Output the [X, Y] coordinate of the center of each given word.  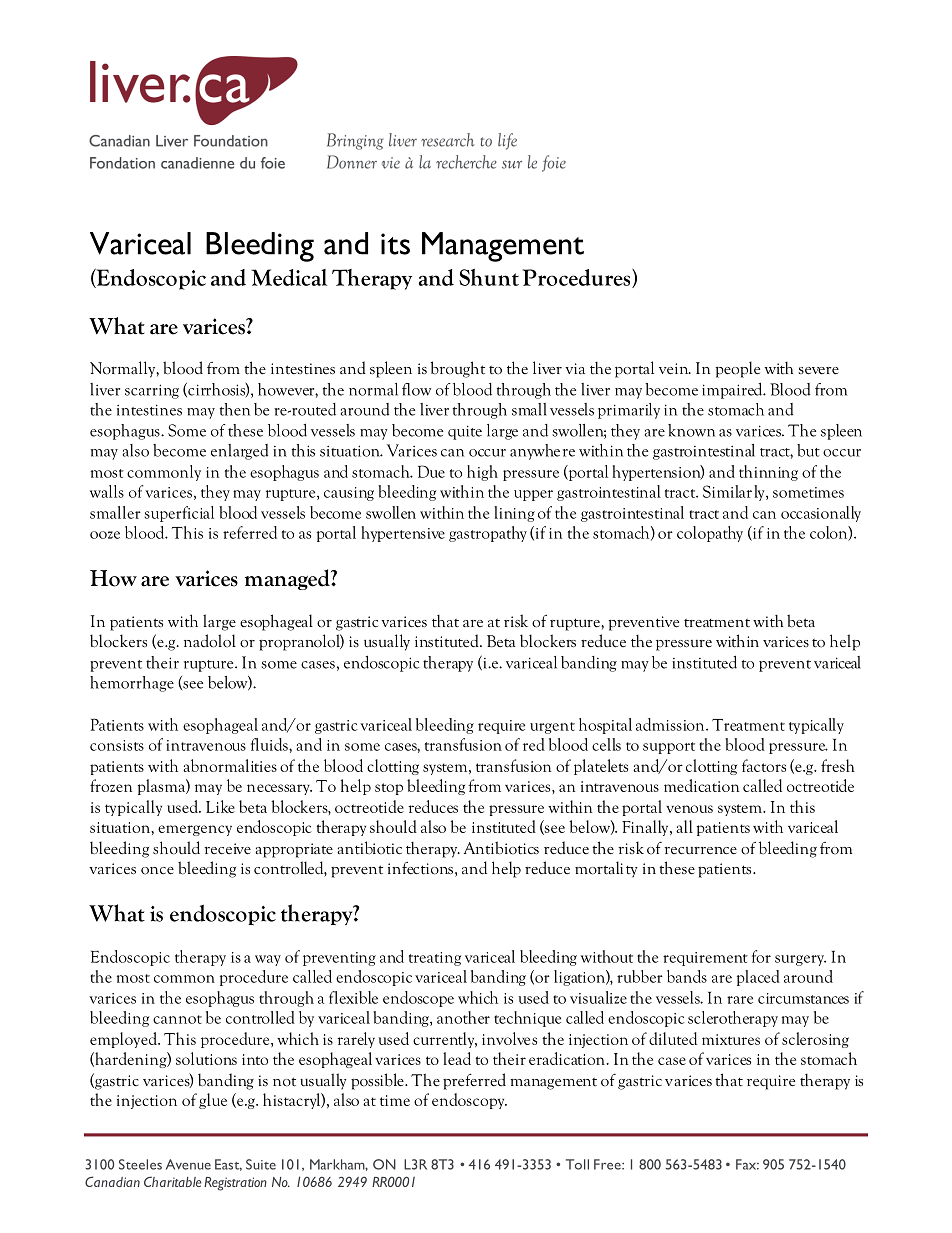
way [268, 960]
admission [671, 724]
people [737, 369]
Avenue [188, 1164]
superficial [179, 514]
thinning [768, 473]
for [761, 956]
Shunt [489, 277]
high [482, 473]
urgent [552, 728]
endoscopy [469, 1101]
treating [435, 959]
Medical [289, 277]
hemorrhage [132, 684]
